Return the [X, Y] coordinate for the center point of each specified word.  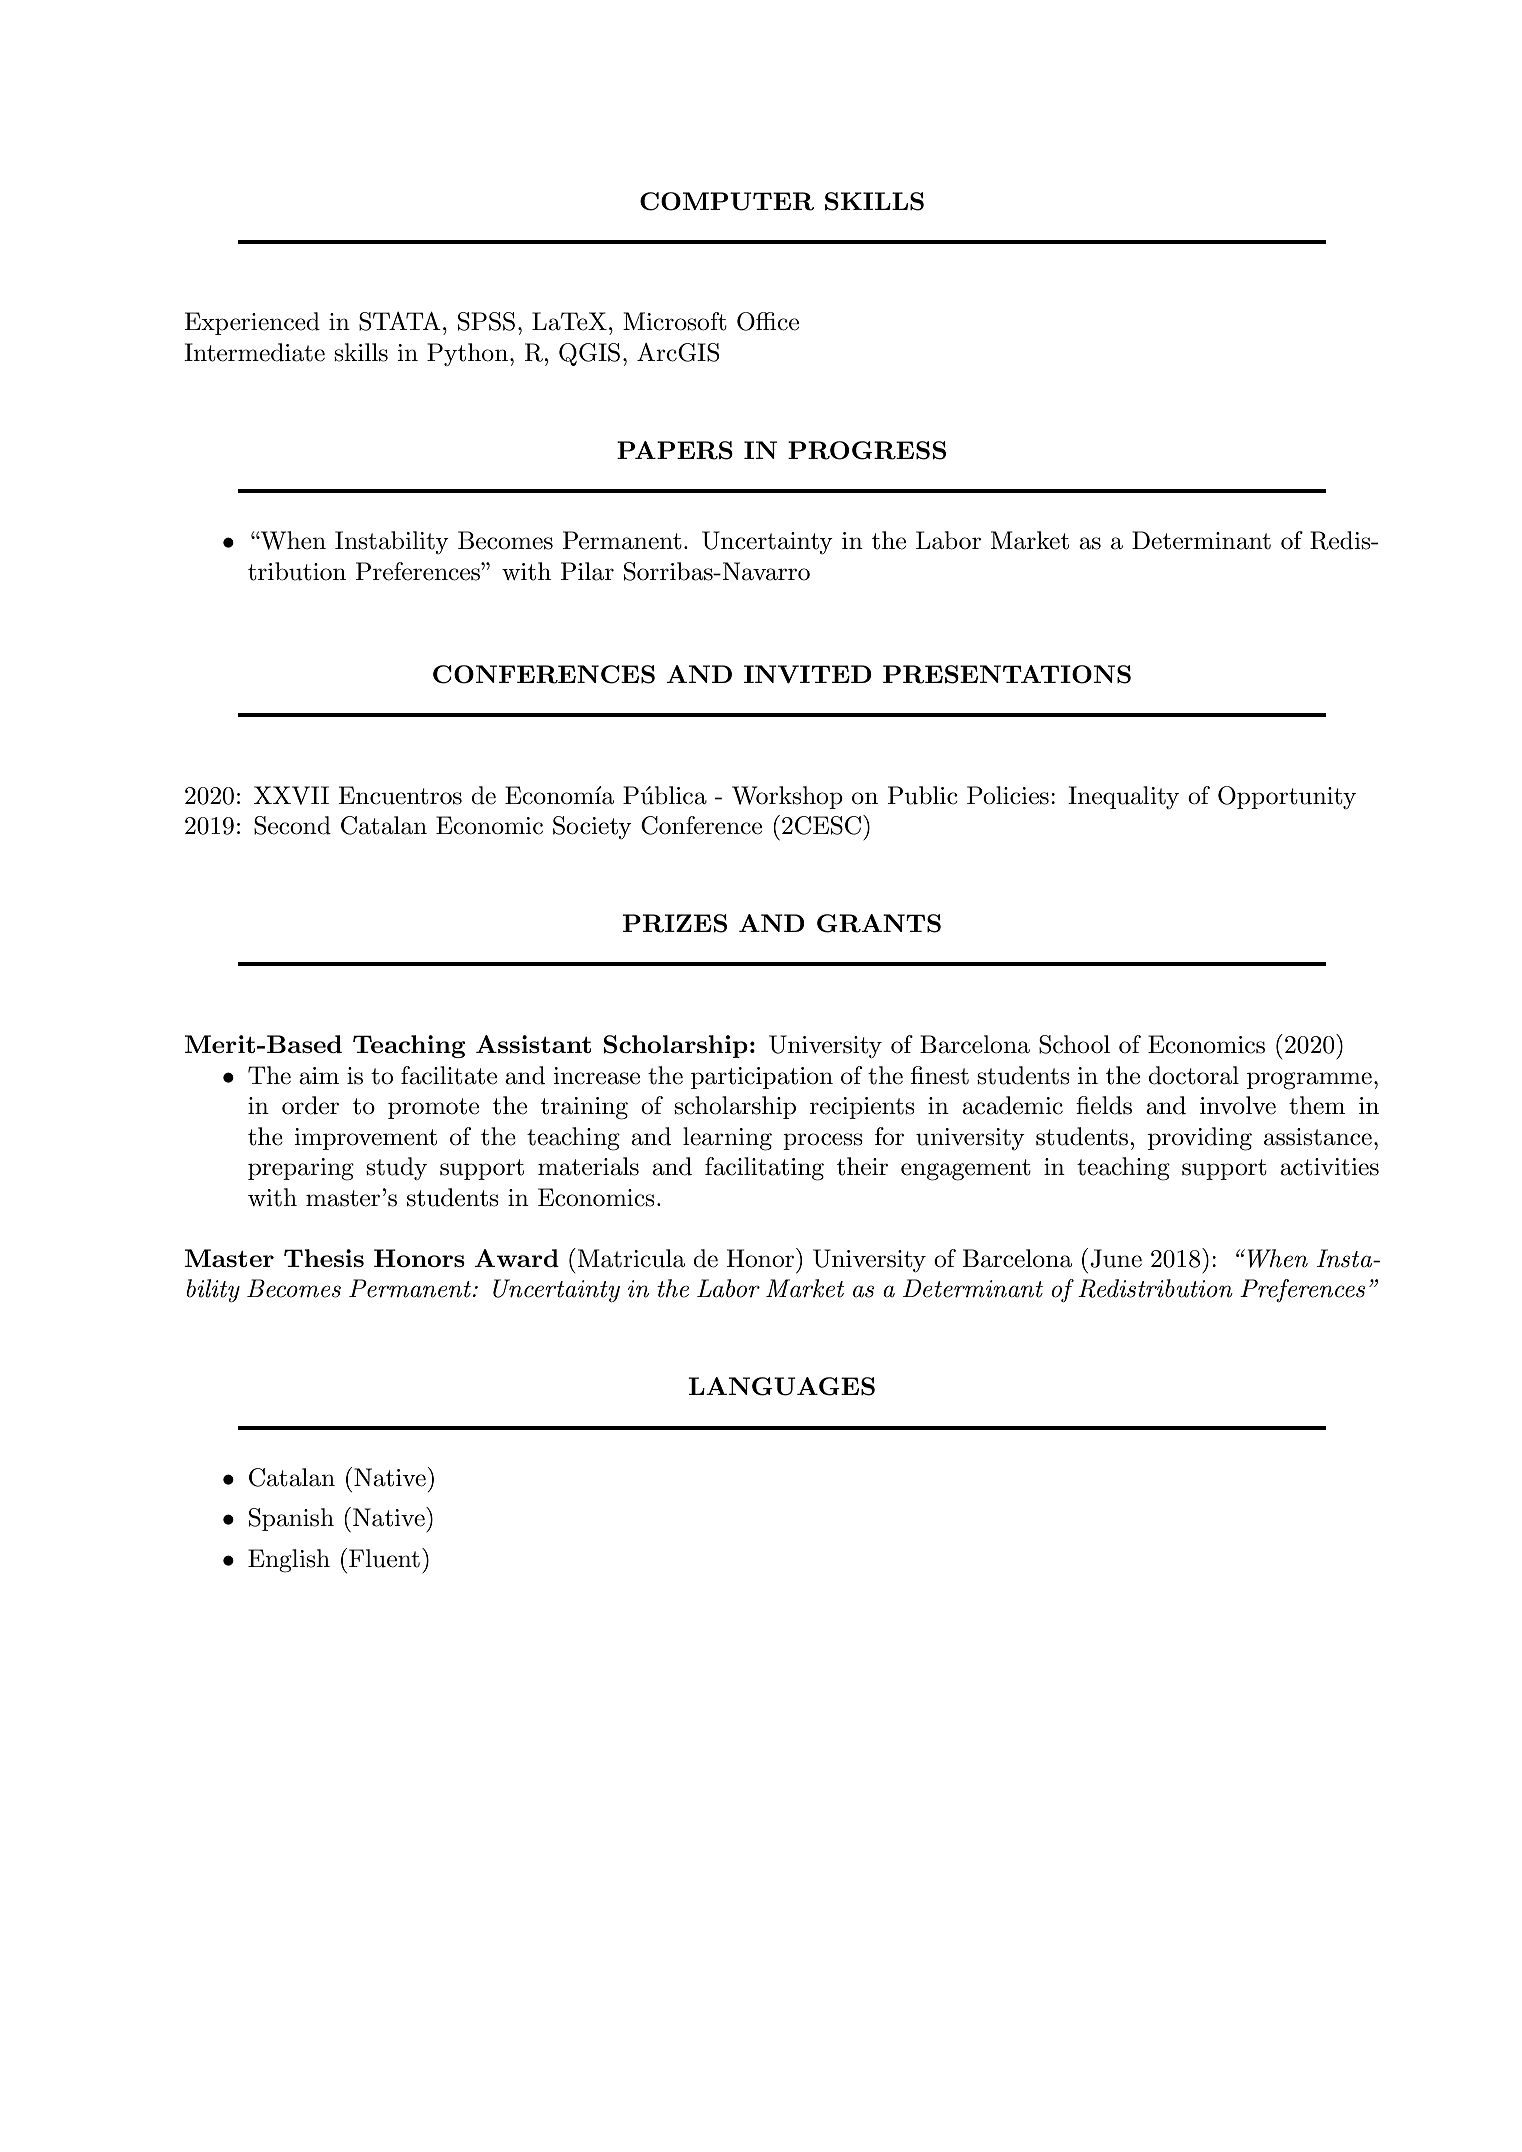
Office [768, 321]
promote [433, 1108]
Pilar [587, 571]
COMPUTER [727, 201]
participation [762, 1078]
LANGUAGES [782, 1386]
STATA [400, 321]
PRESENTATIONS [1007, 674]
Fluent [384, 1558]
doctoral [1193, 1075]
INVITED [808, 674]
